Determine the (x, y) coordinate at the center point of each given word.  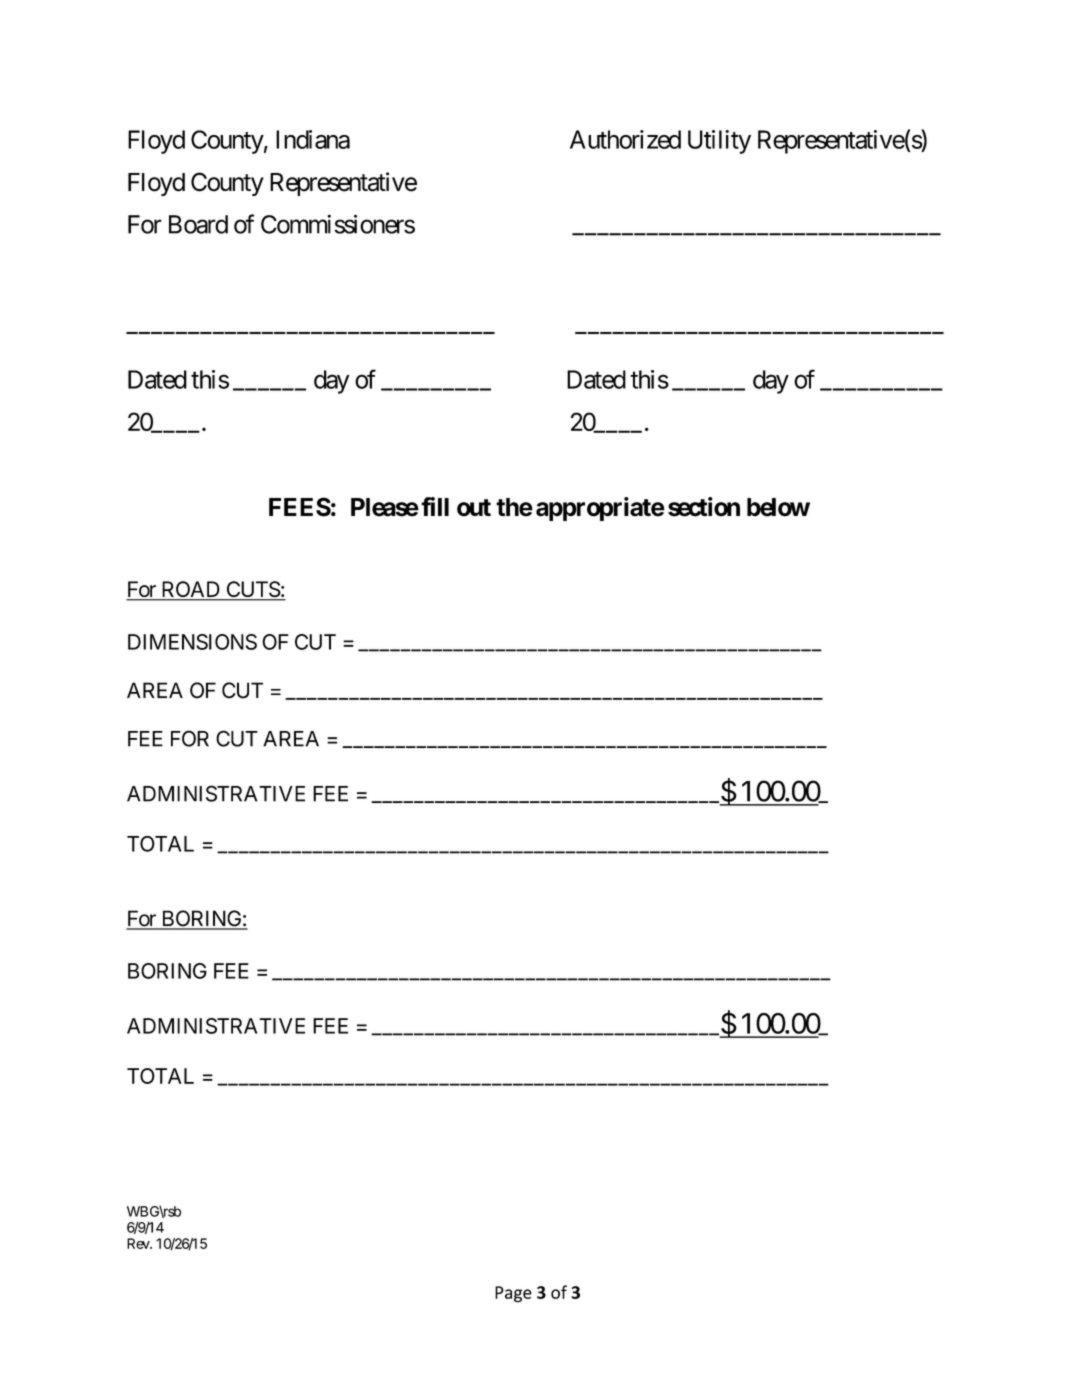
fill (435, 506)
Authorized (625, 139)
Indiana (313, 139)
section (704, 507)
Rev (139, 1243)
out (474, 508)
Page (513, 1294)
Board (198, 224)
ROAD (190, 590)
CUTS (252, 590)
